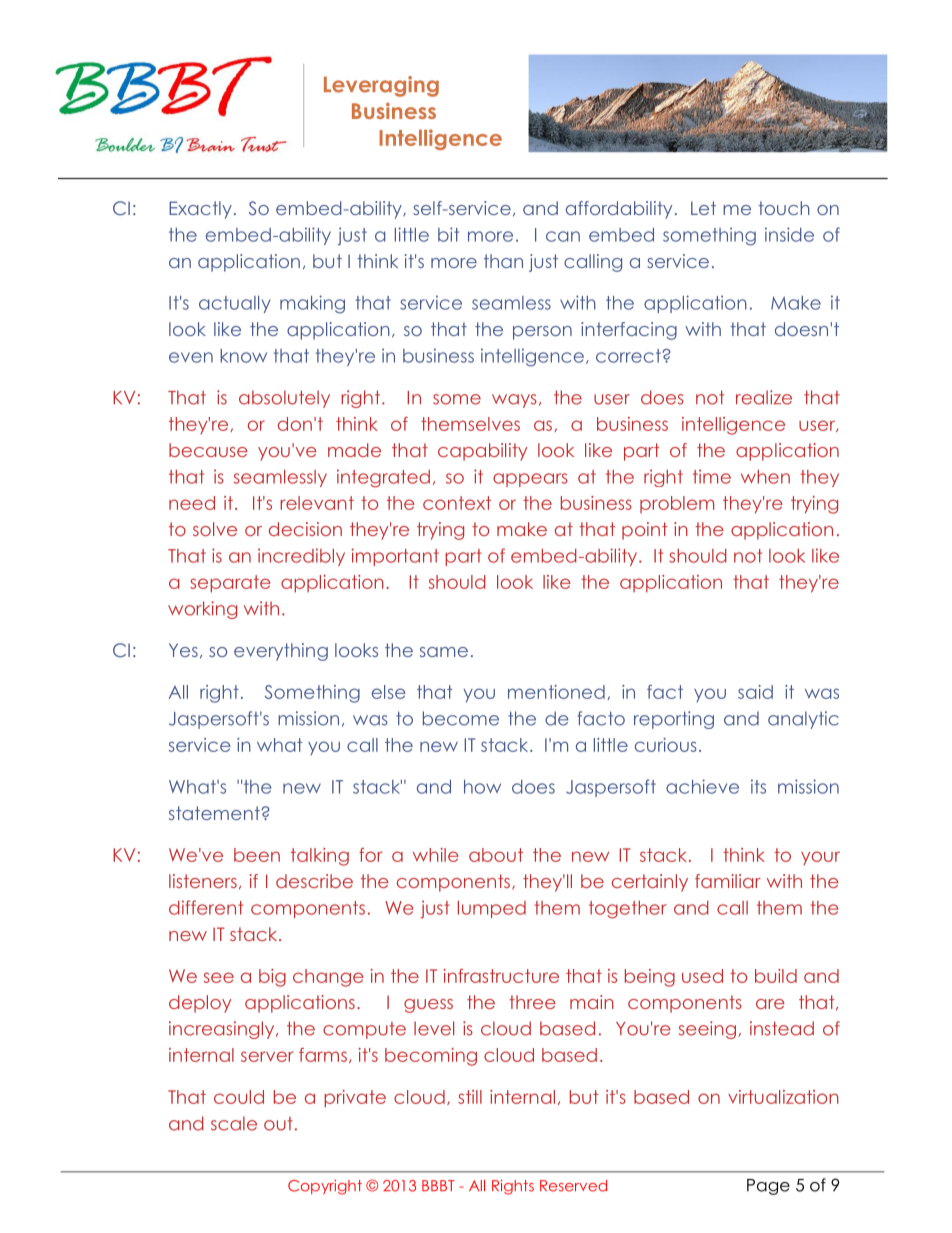 This screenshot has width=952, height=1233. Describe the element at coordinates (200, 210) in the screenshot. I see `Exactly` at that location.
